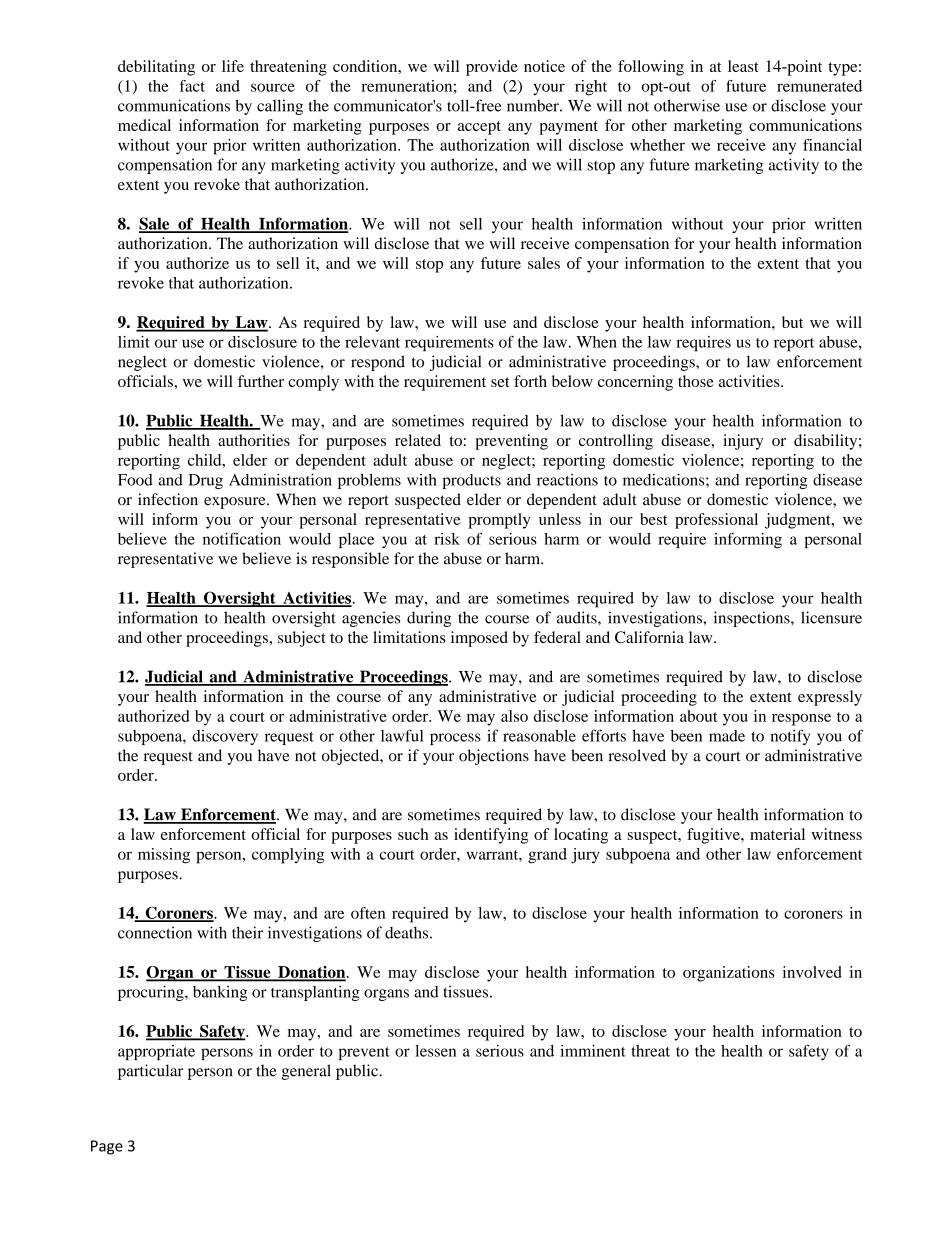 The height and width of the page is (1233, 952). What do you see at coordinates (696, 381) in the page?
I see `those` at bounding box center [696, 381].
